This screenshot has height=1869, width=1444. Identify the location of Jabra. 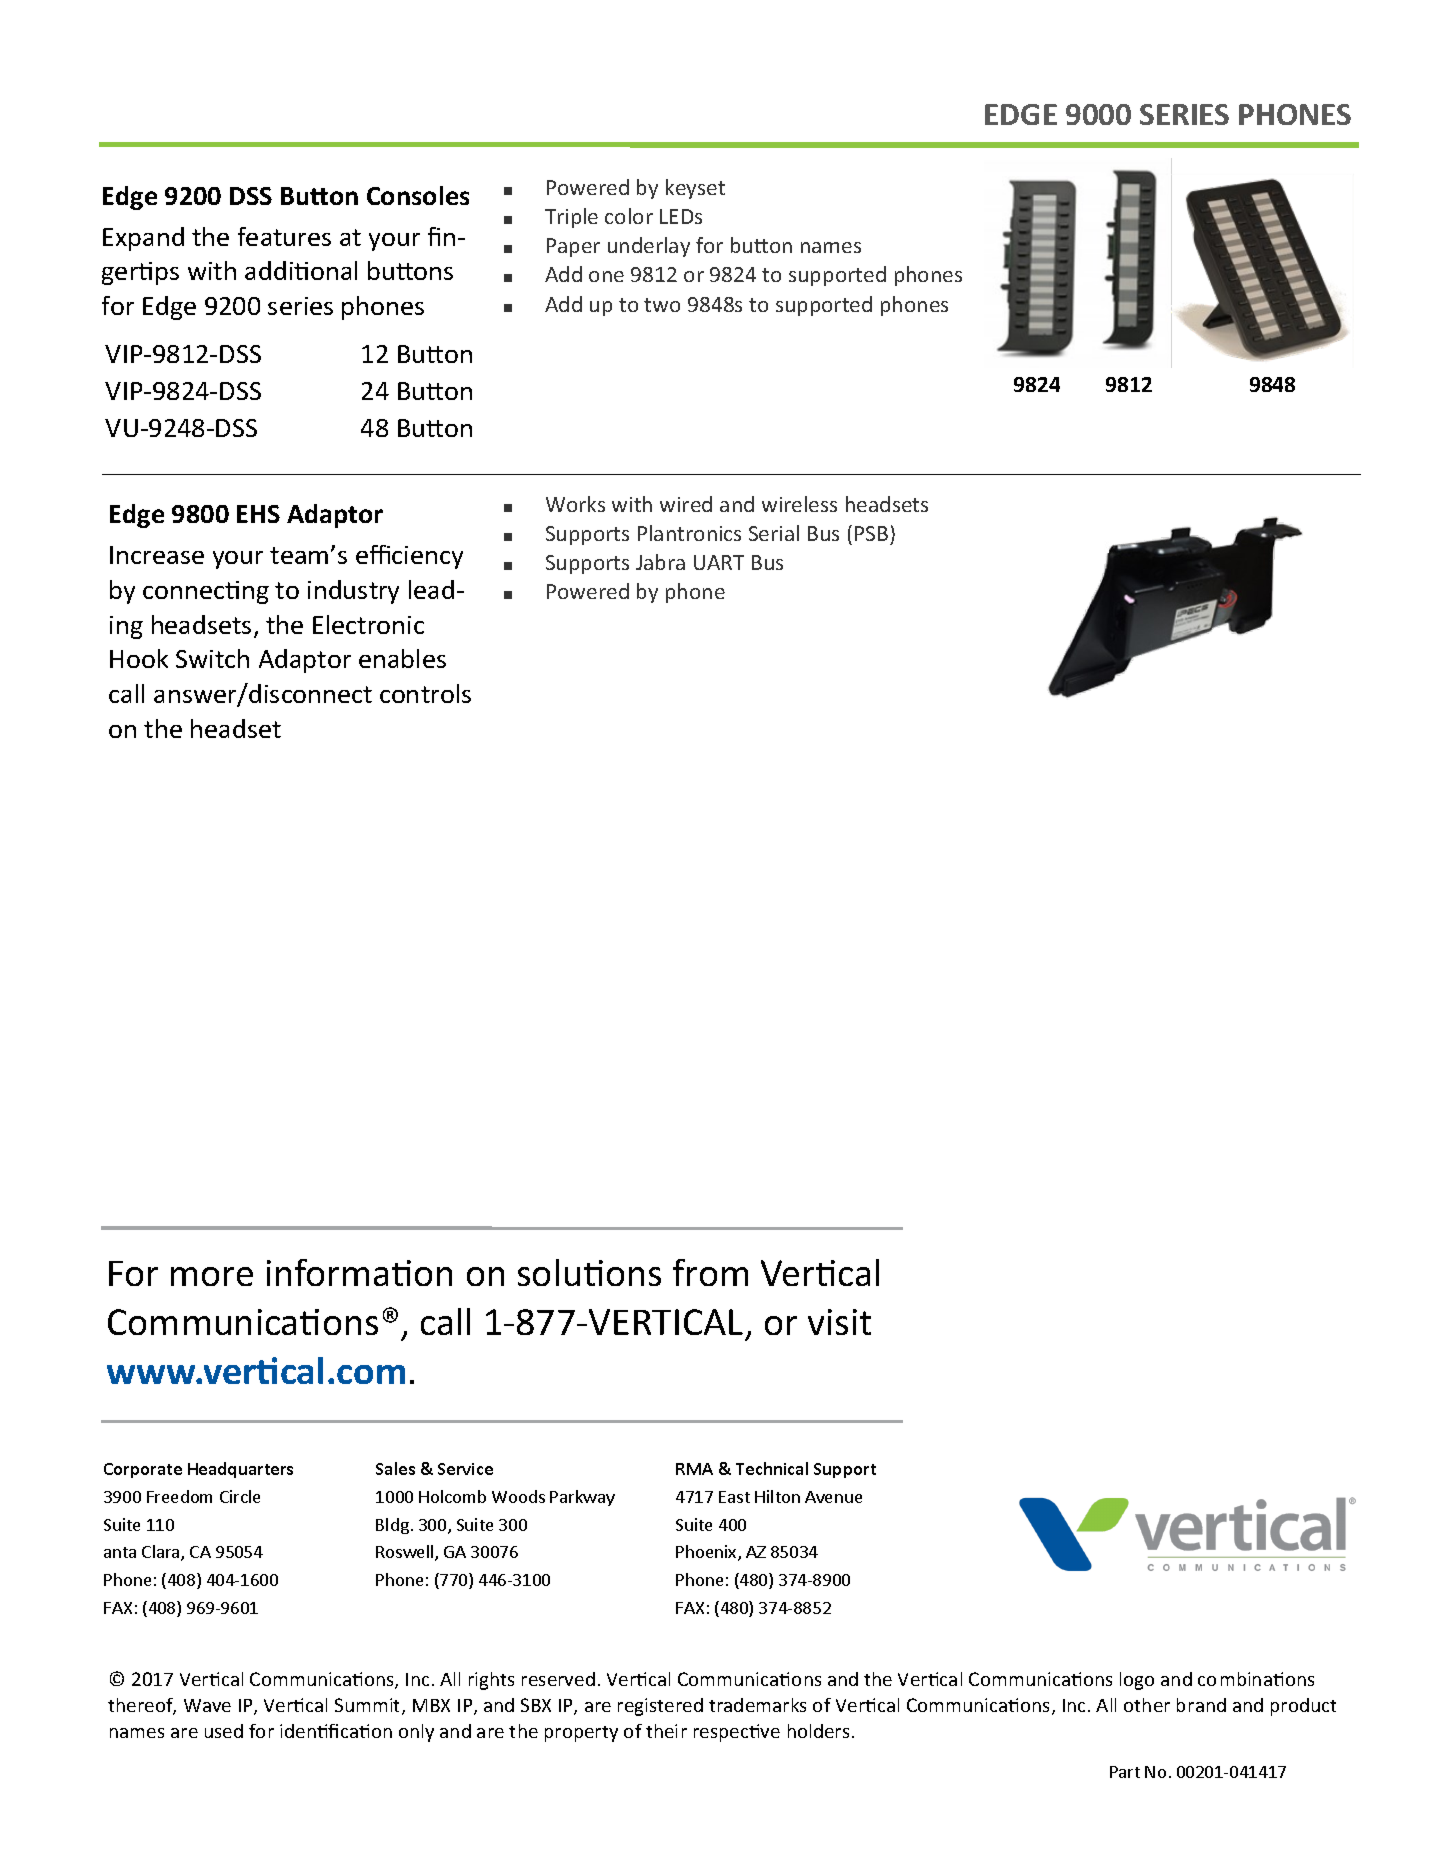
(660, 562).
